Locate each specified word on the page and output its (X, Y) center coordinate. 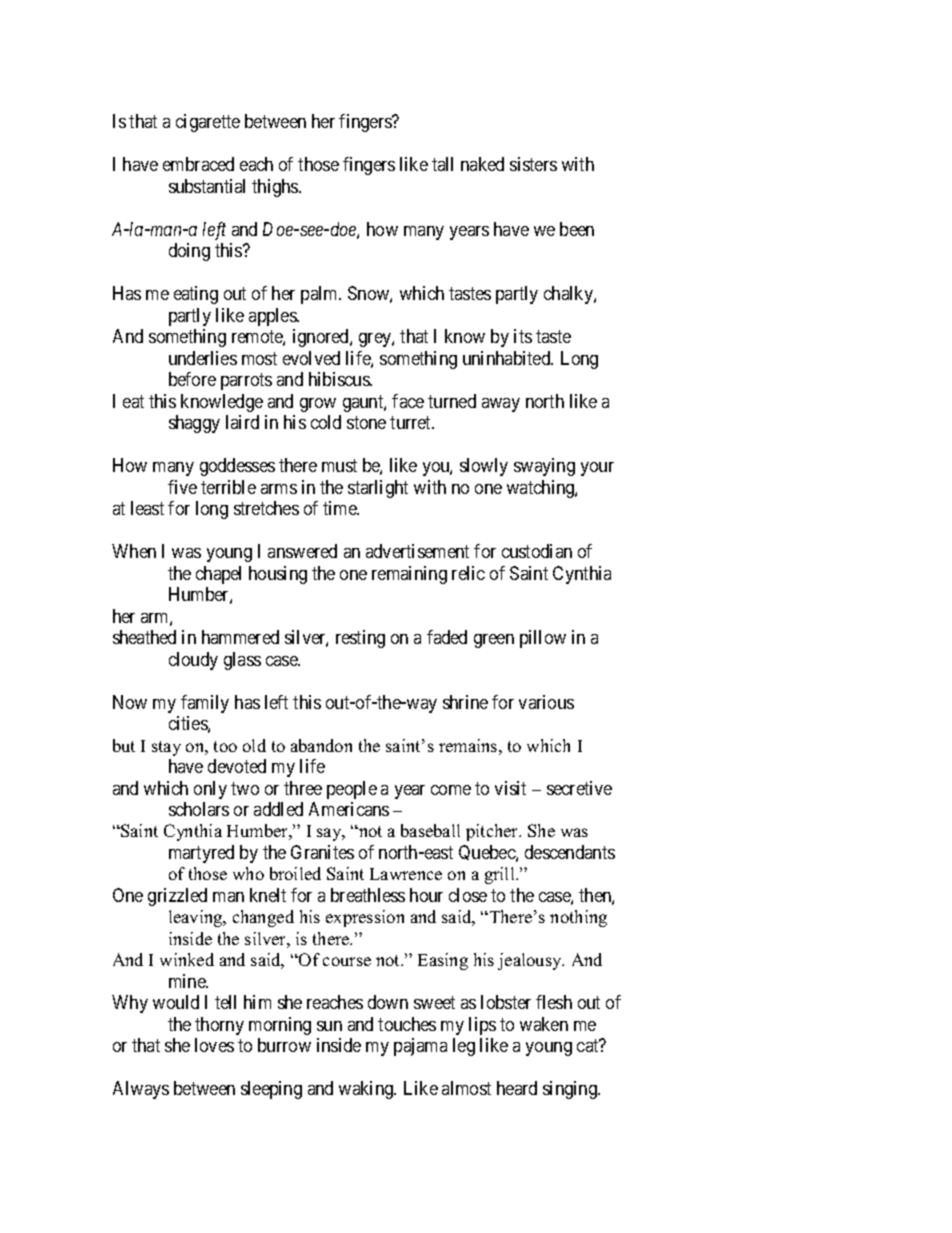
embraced (198, 164)
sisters (533, 164)
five (182, 487)
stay (166, 748)
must (339, 465)
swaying (544, 467)
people (352, 790)
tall (442, 164)
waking (367, 1090)
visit (510, 788)
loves (214, 1045)
